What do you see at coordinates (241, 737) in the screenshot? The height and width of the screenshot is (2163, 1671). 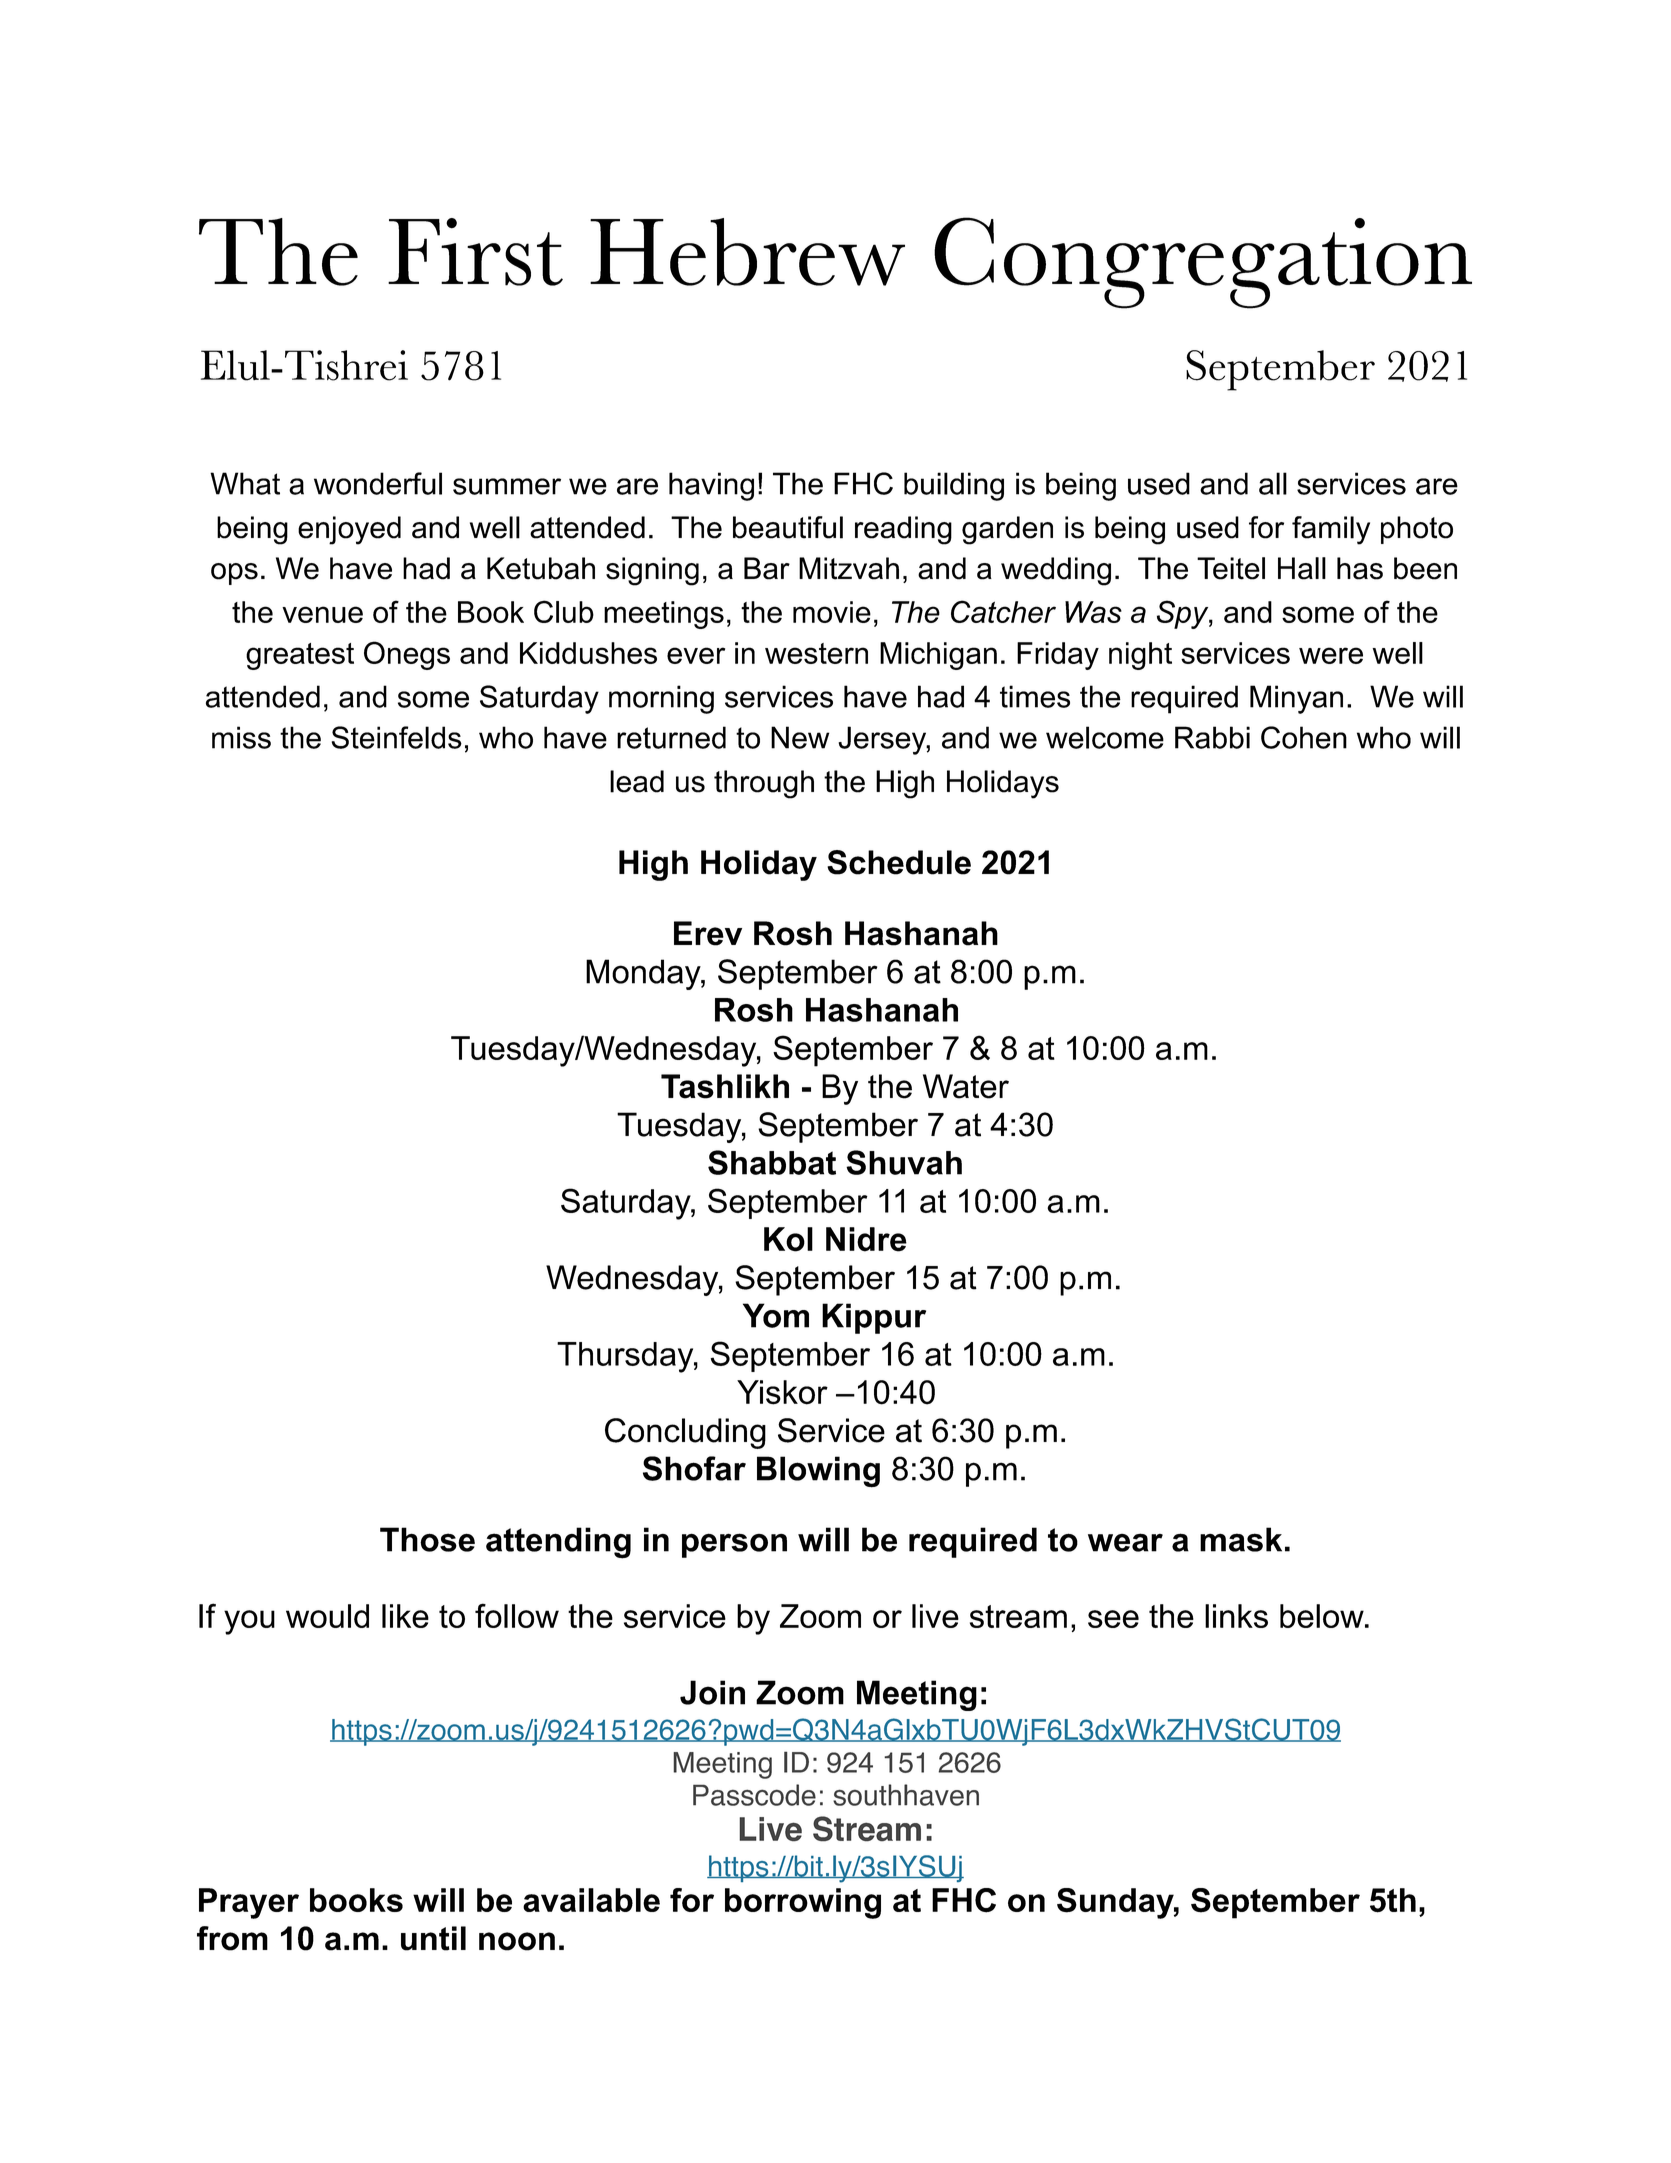 I see `miss` at bounding box center [241, 737].
